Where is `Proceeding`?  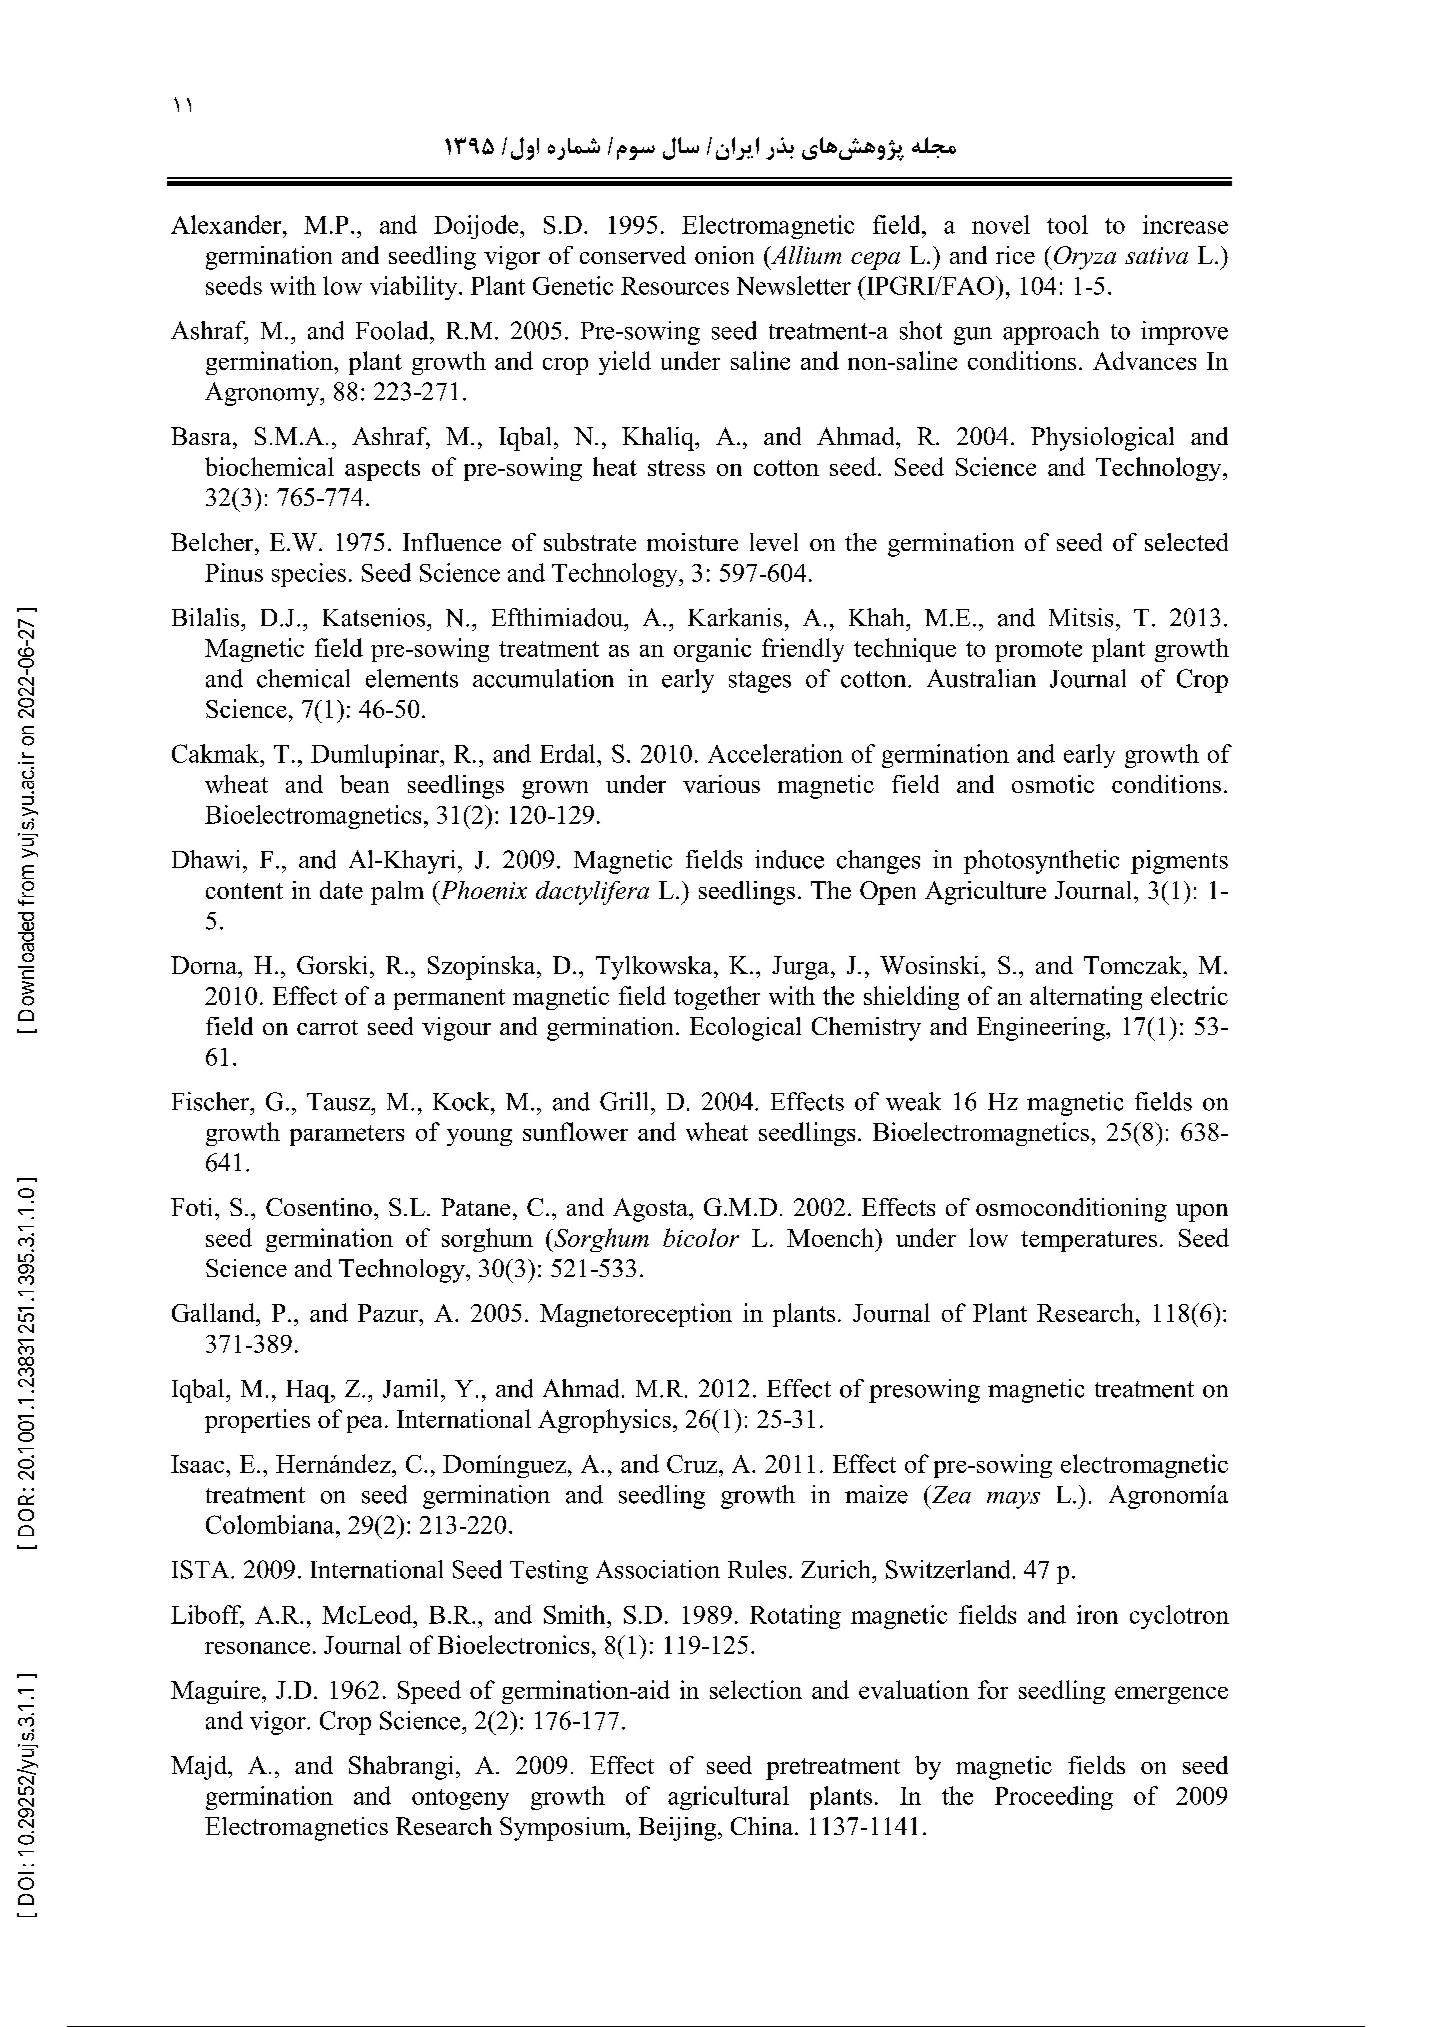
Proceeding is located at coordinates (1054, 1798).
